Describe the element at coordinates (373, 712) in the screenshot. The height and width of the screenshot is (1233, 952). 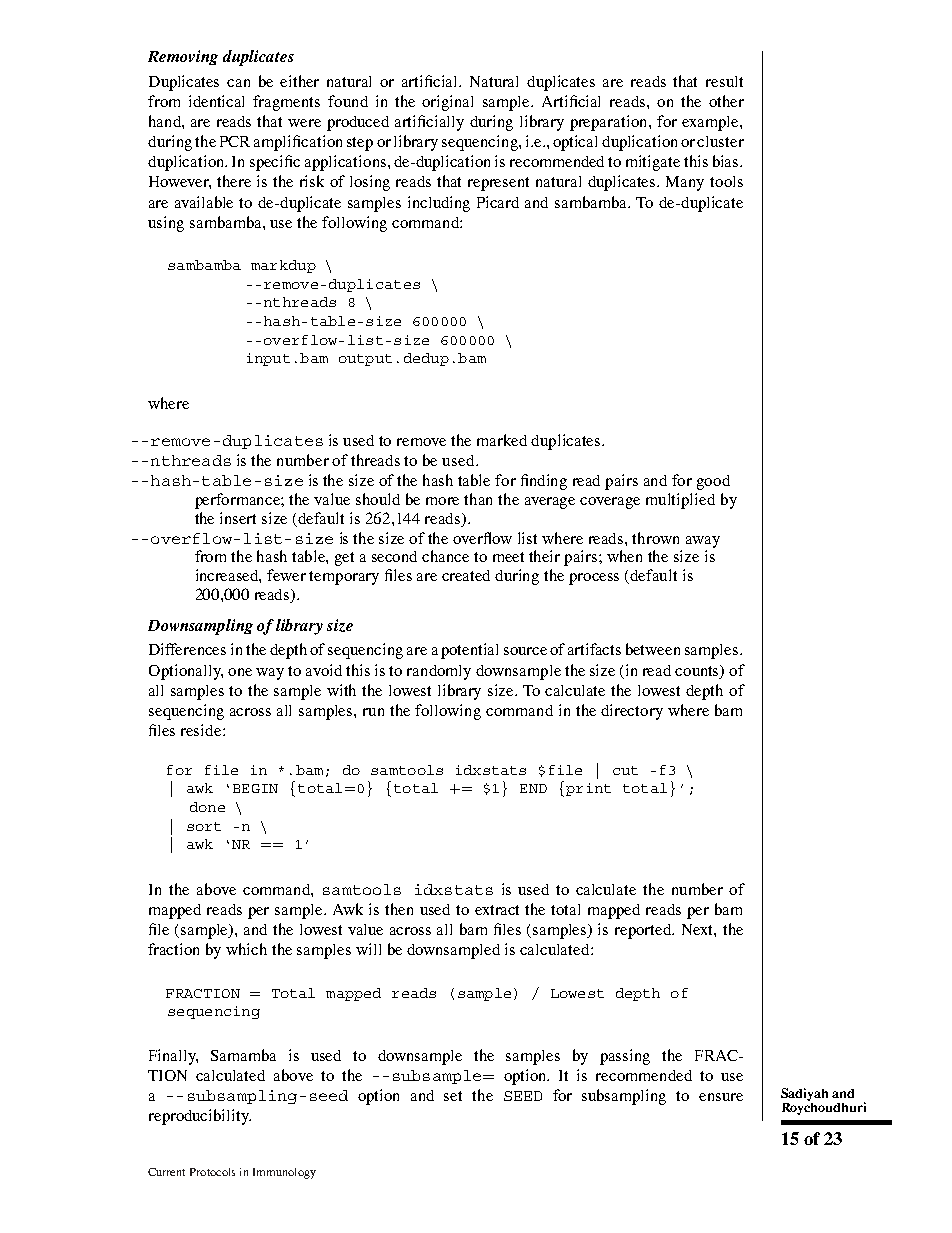
I see `run` at that location.
